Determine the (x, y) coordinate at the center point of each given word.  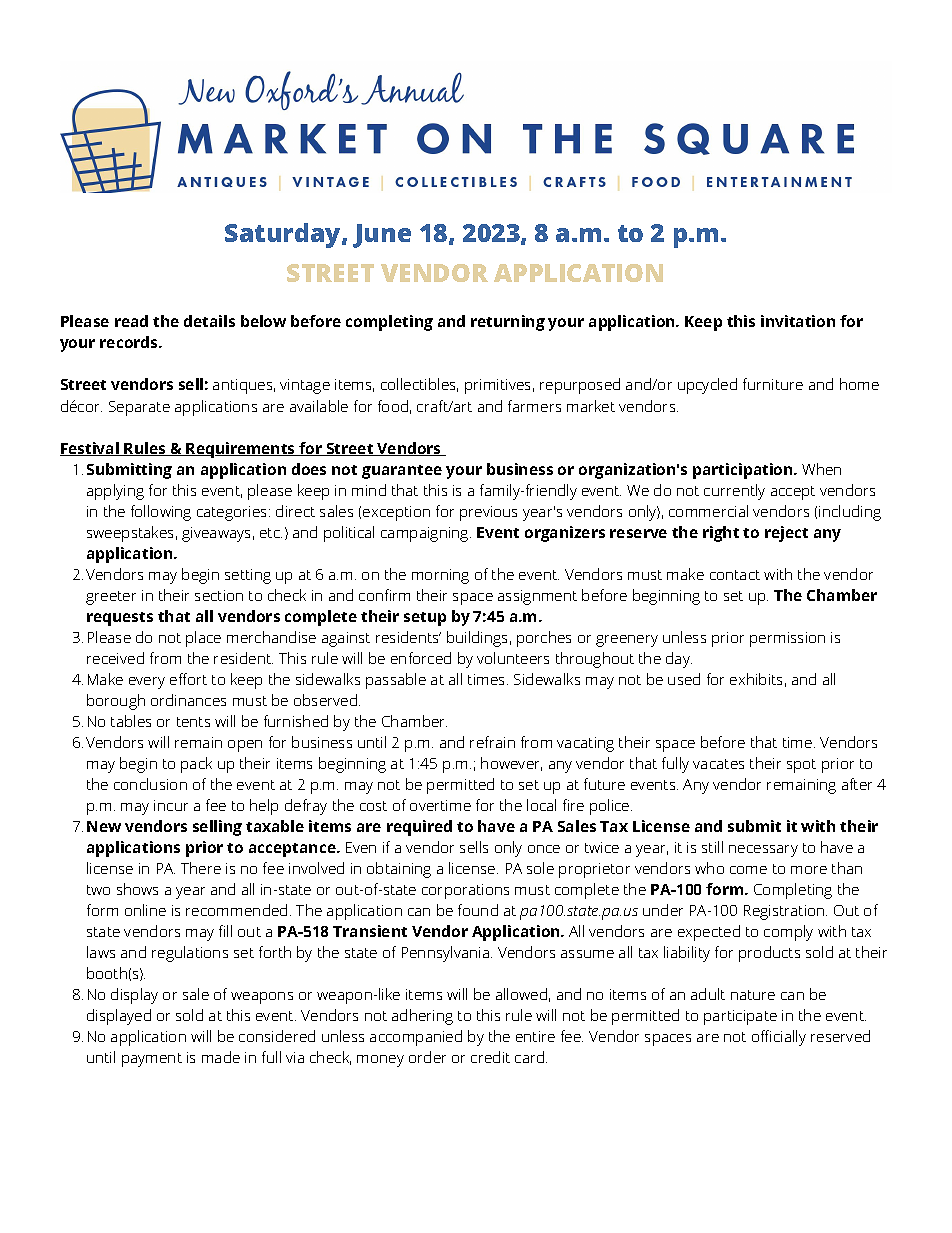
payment (152, 1060)
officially (779, 1038)
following (161, 513)
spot (801, 766)
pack (196, 765)
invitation (798, 321)
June (382, 236)
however (511, 764)
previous (488, 513)
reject (786, 534)
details (209, 321)
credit (490, 1057)
